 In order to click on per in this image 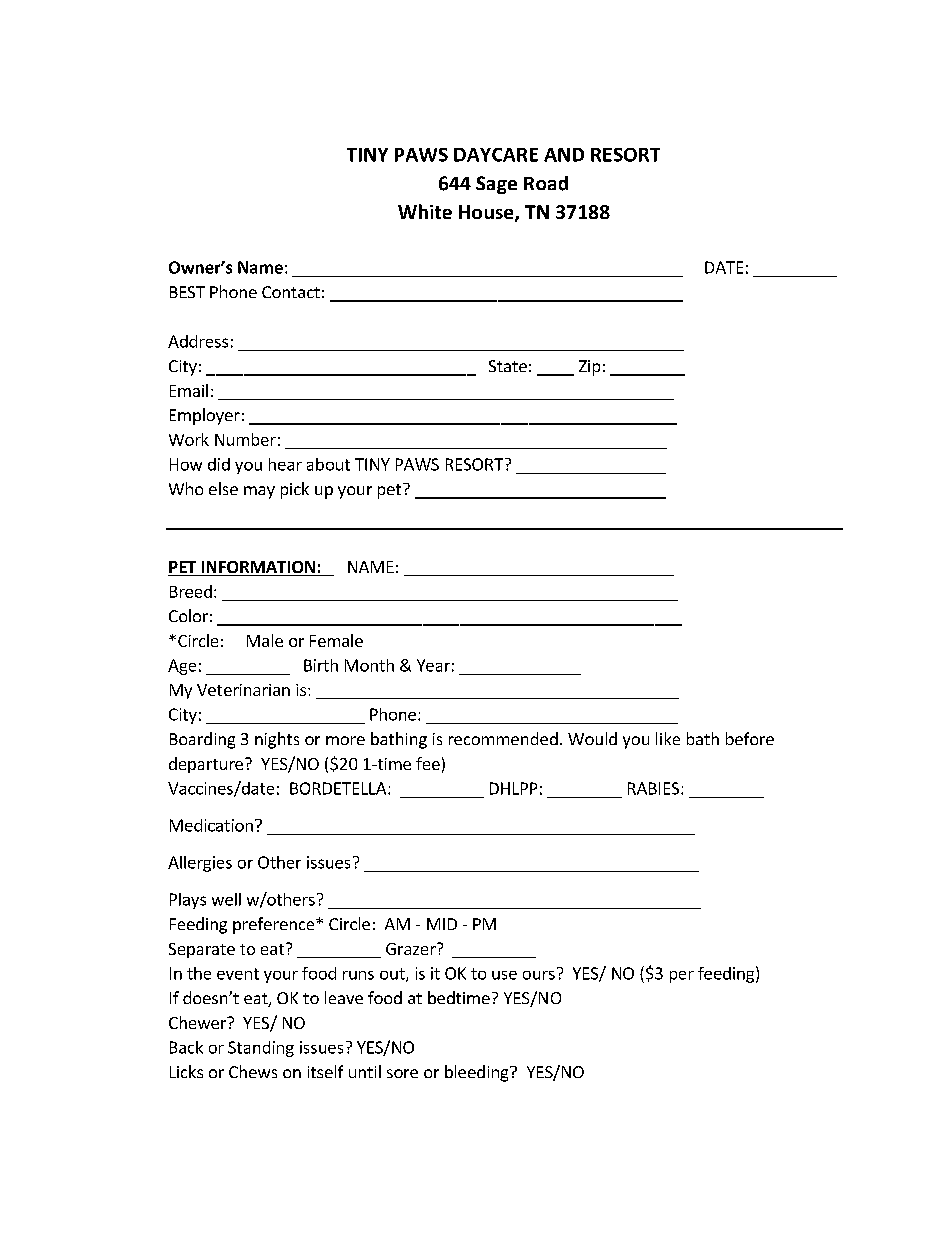, I will do `click(682, 977)`.
